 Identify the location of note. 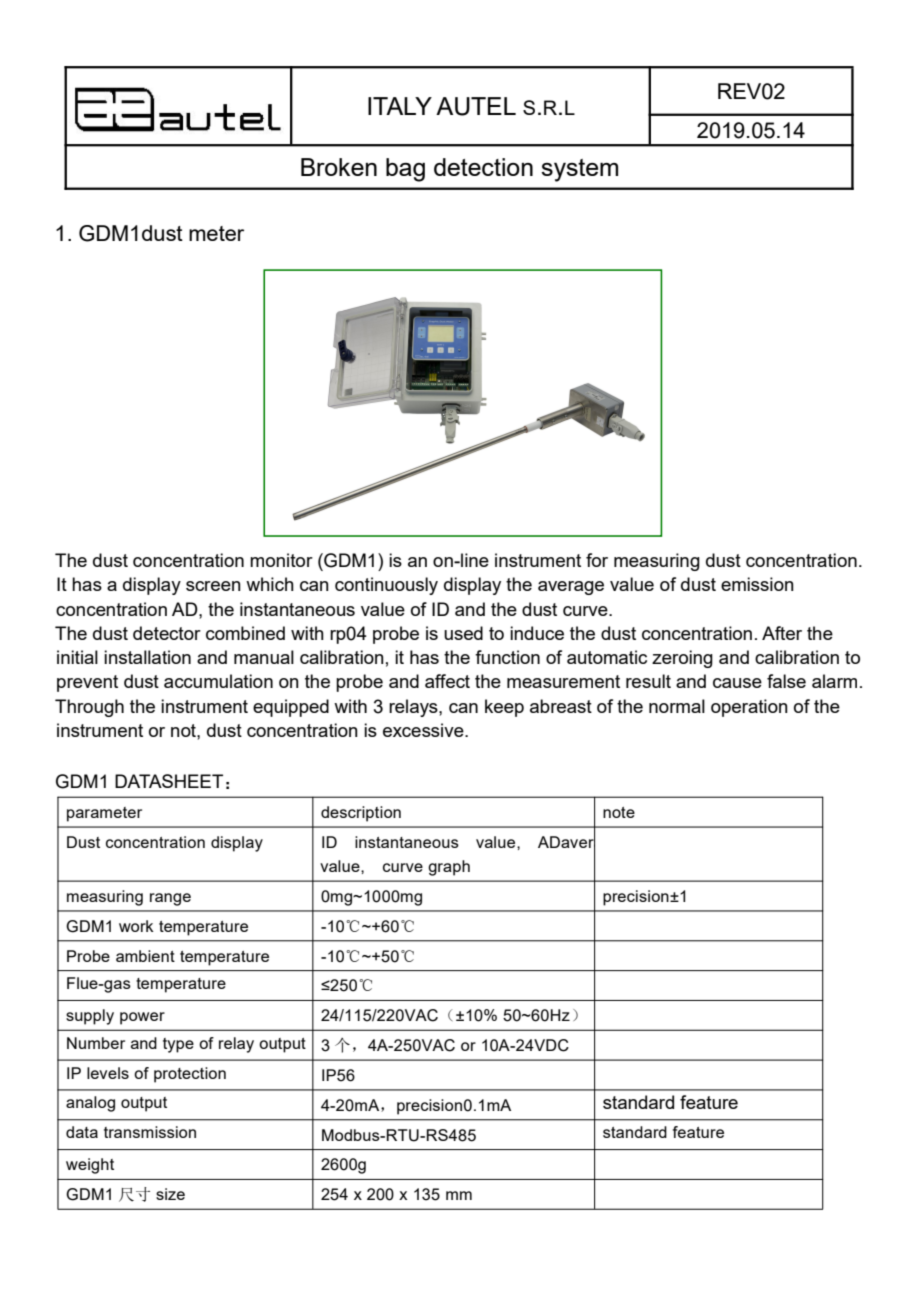
(619, 812).
